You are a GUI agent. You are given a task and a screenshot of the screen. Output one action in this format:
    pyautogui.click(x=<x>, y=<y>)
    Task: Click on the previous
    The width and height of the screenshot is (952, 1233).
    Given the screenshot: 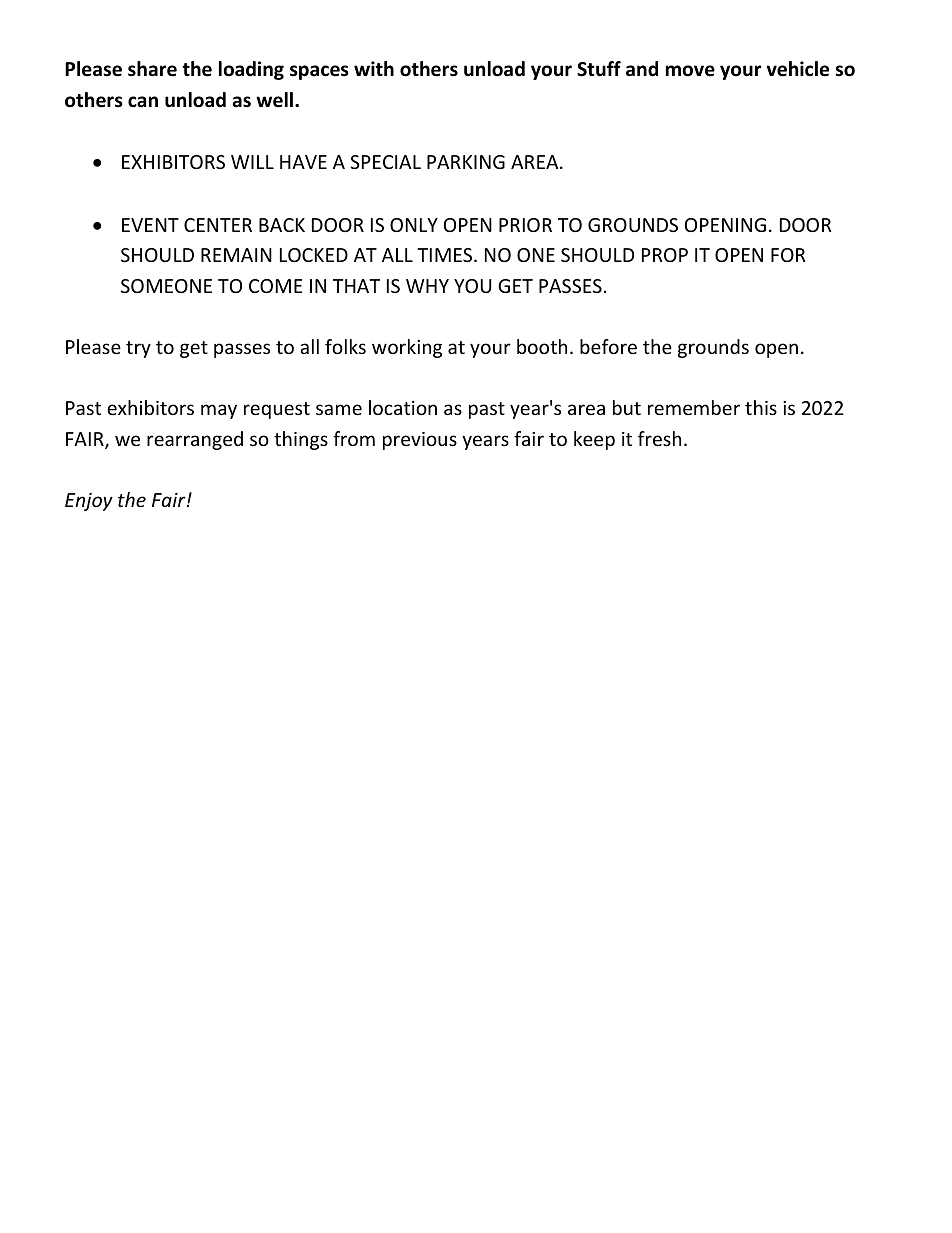 What is the action you would take?
    pyautogui.click(x=420, y=441)
